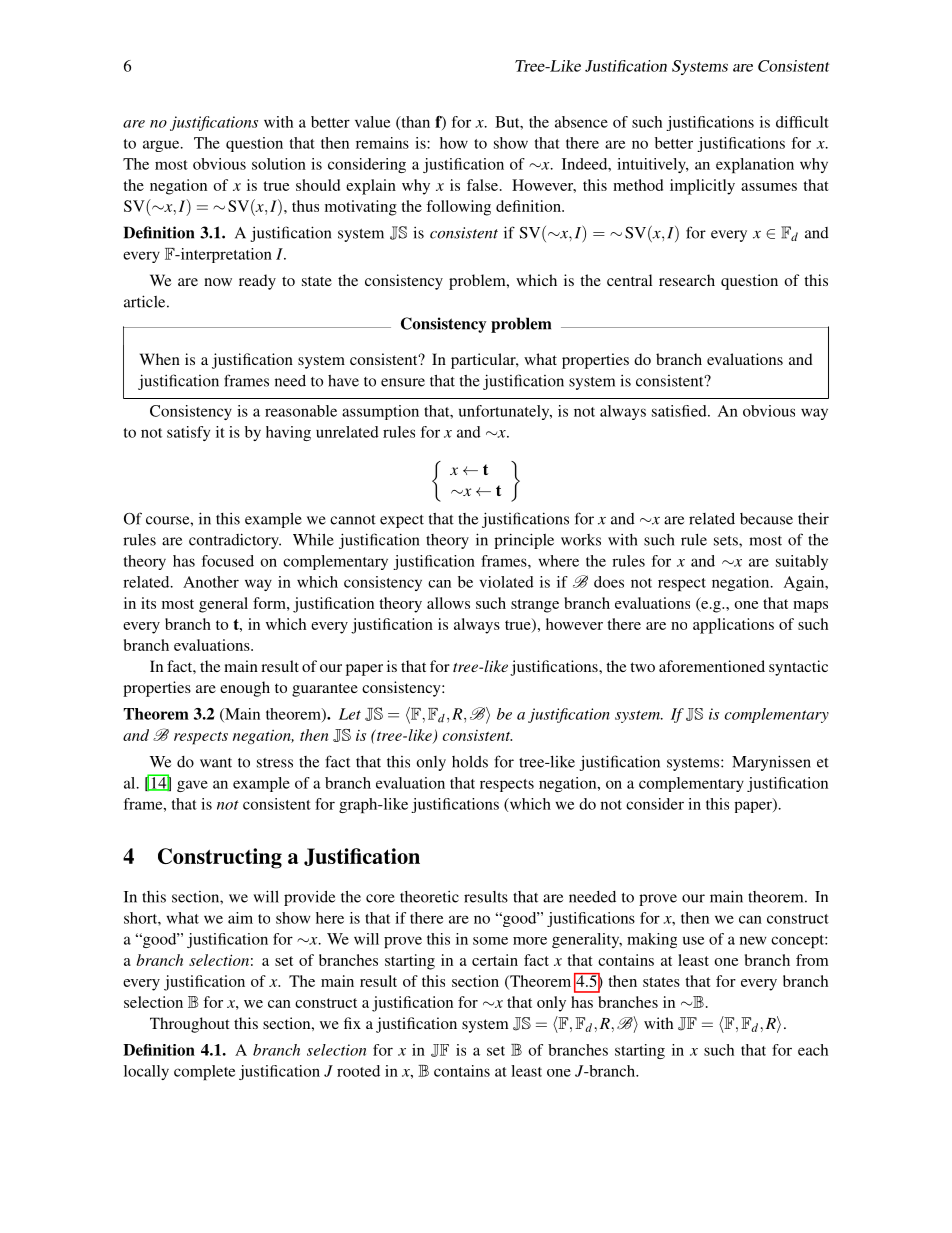 The height and width of the screenshot is (1233, 952). What do you see at coordinates (448, 603) in the screenshot?
I see `allows` at bounding box center [448, 603].
